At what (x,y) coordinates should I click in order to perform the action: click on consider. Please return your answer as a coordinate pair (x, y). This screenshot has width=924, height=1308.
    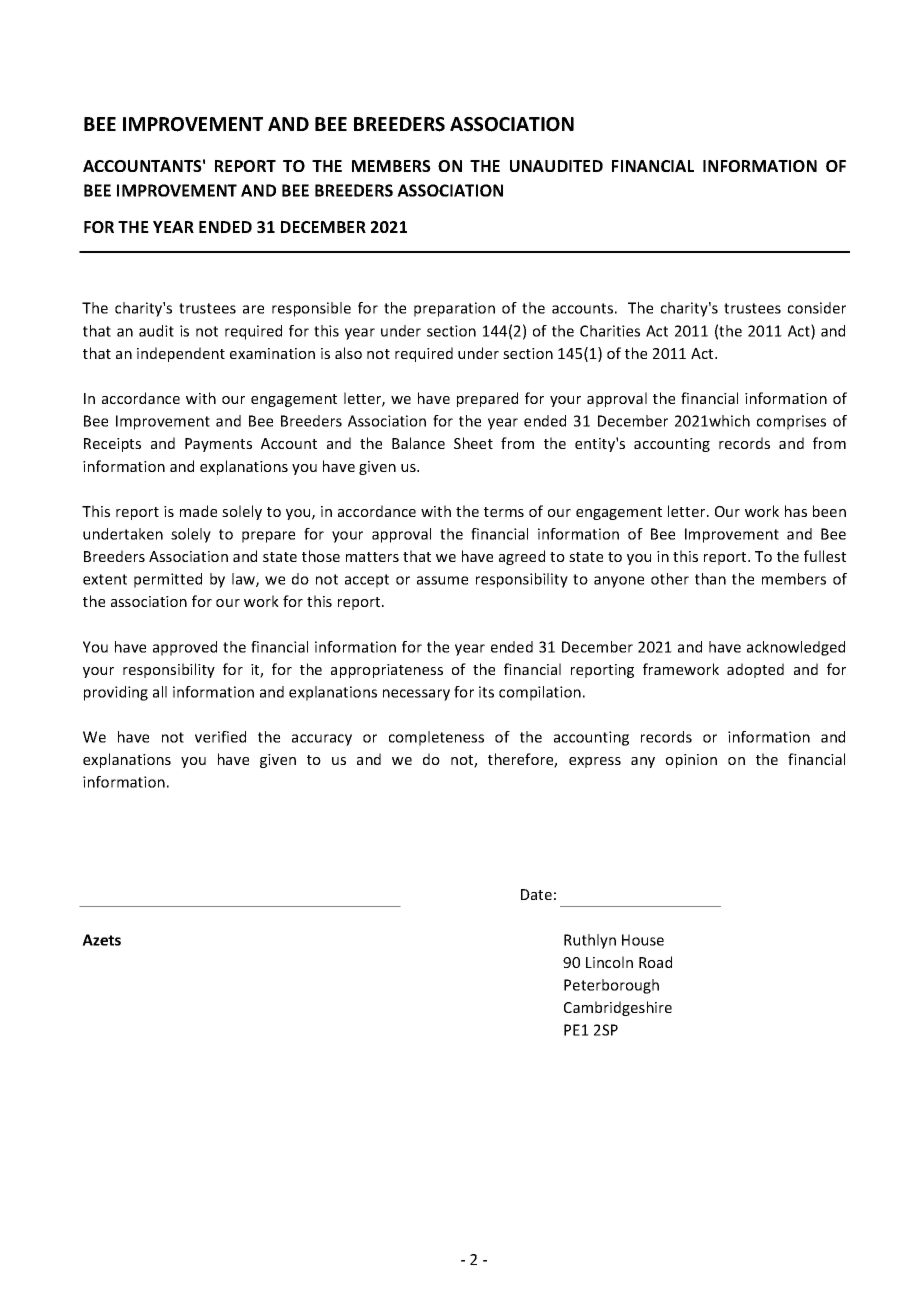
    Looking at the image, I should click on (817, 308).
